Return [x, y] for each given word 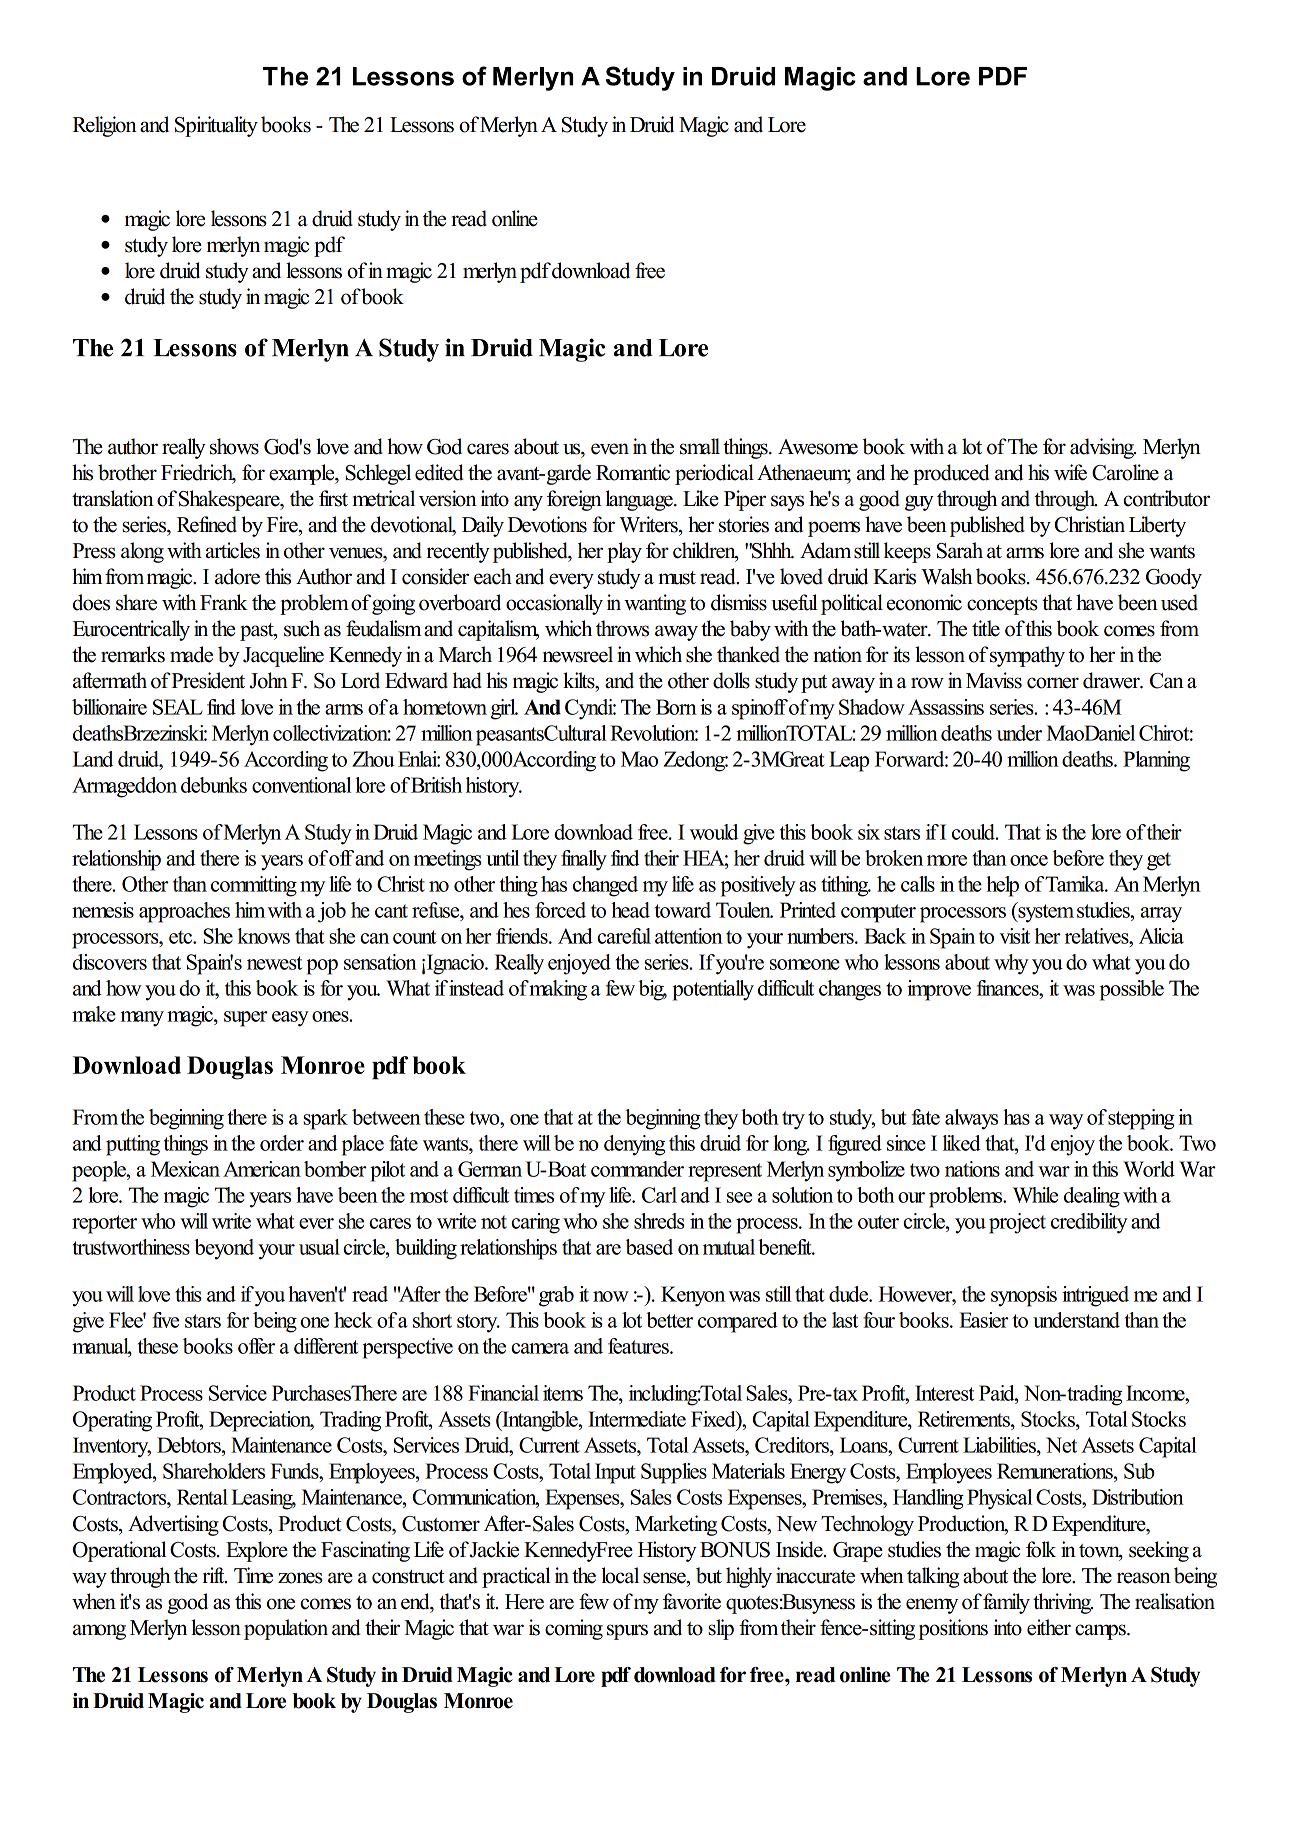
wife [1070, 472]
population [286, 1629]
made [191, 654]
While [1035, 1195]
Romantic [633, 472]
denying [634, 1145]
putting [133, 1145]
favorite [692, 1601]
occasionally [554, 604]
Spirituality [216, 126]
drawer [1112, 680]
